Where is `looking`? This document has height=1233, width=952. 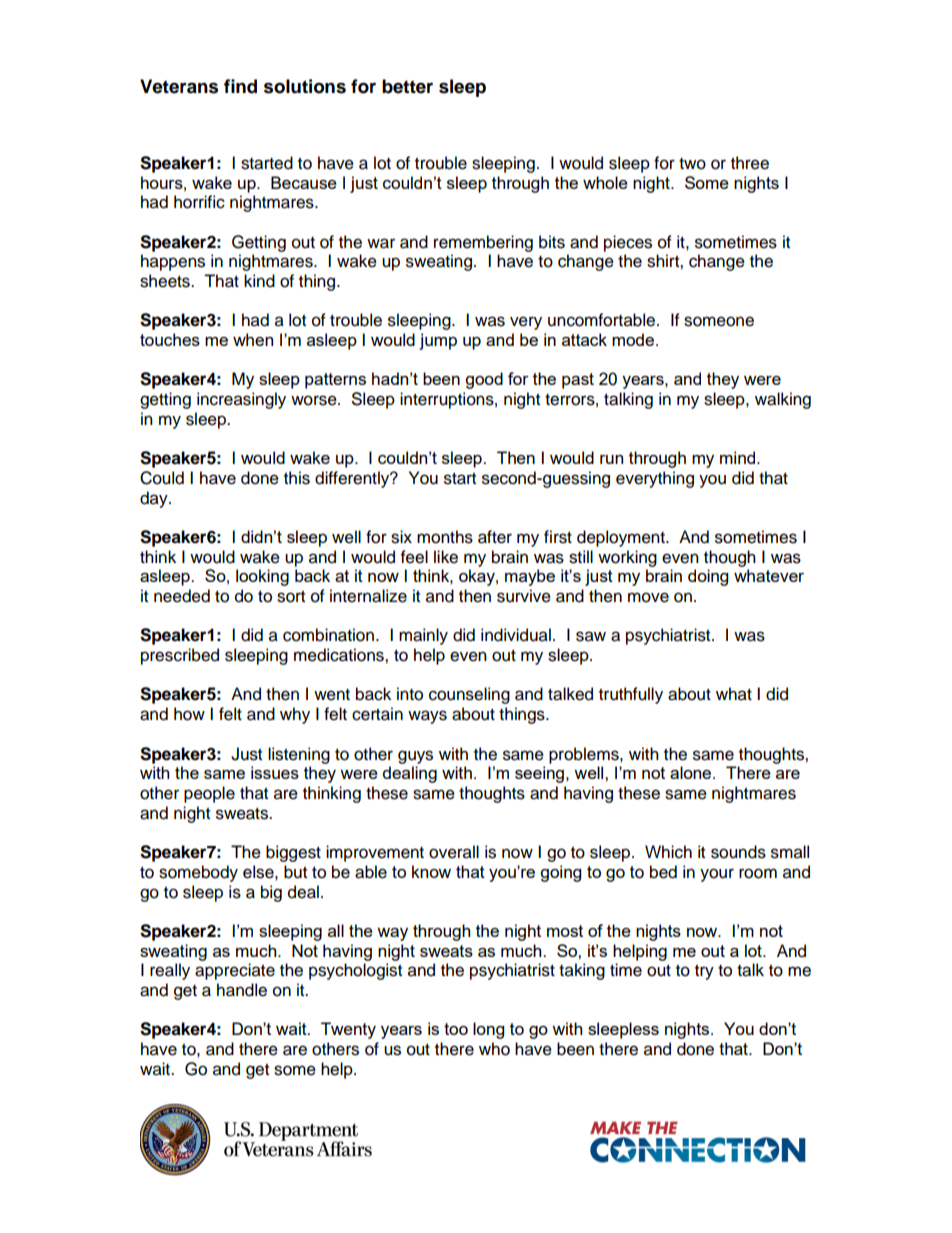 looking is located at coordinates (262, 577).
